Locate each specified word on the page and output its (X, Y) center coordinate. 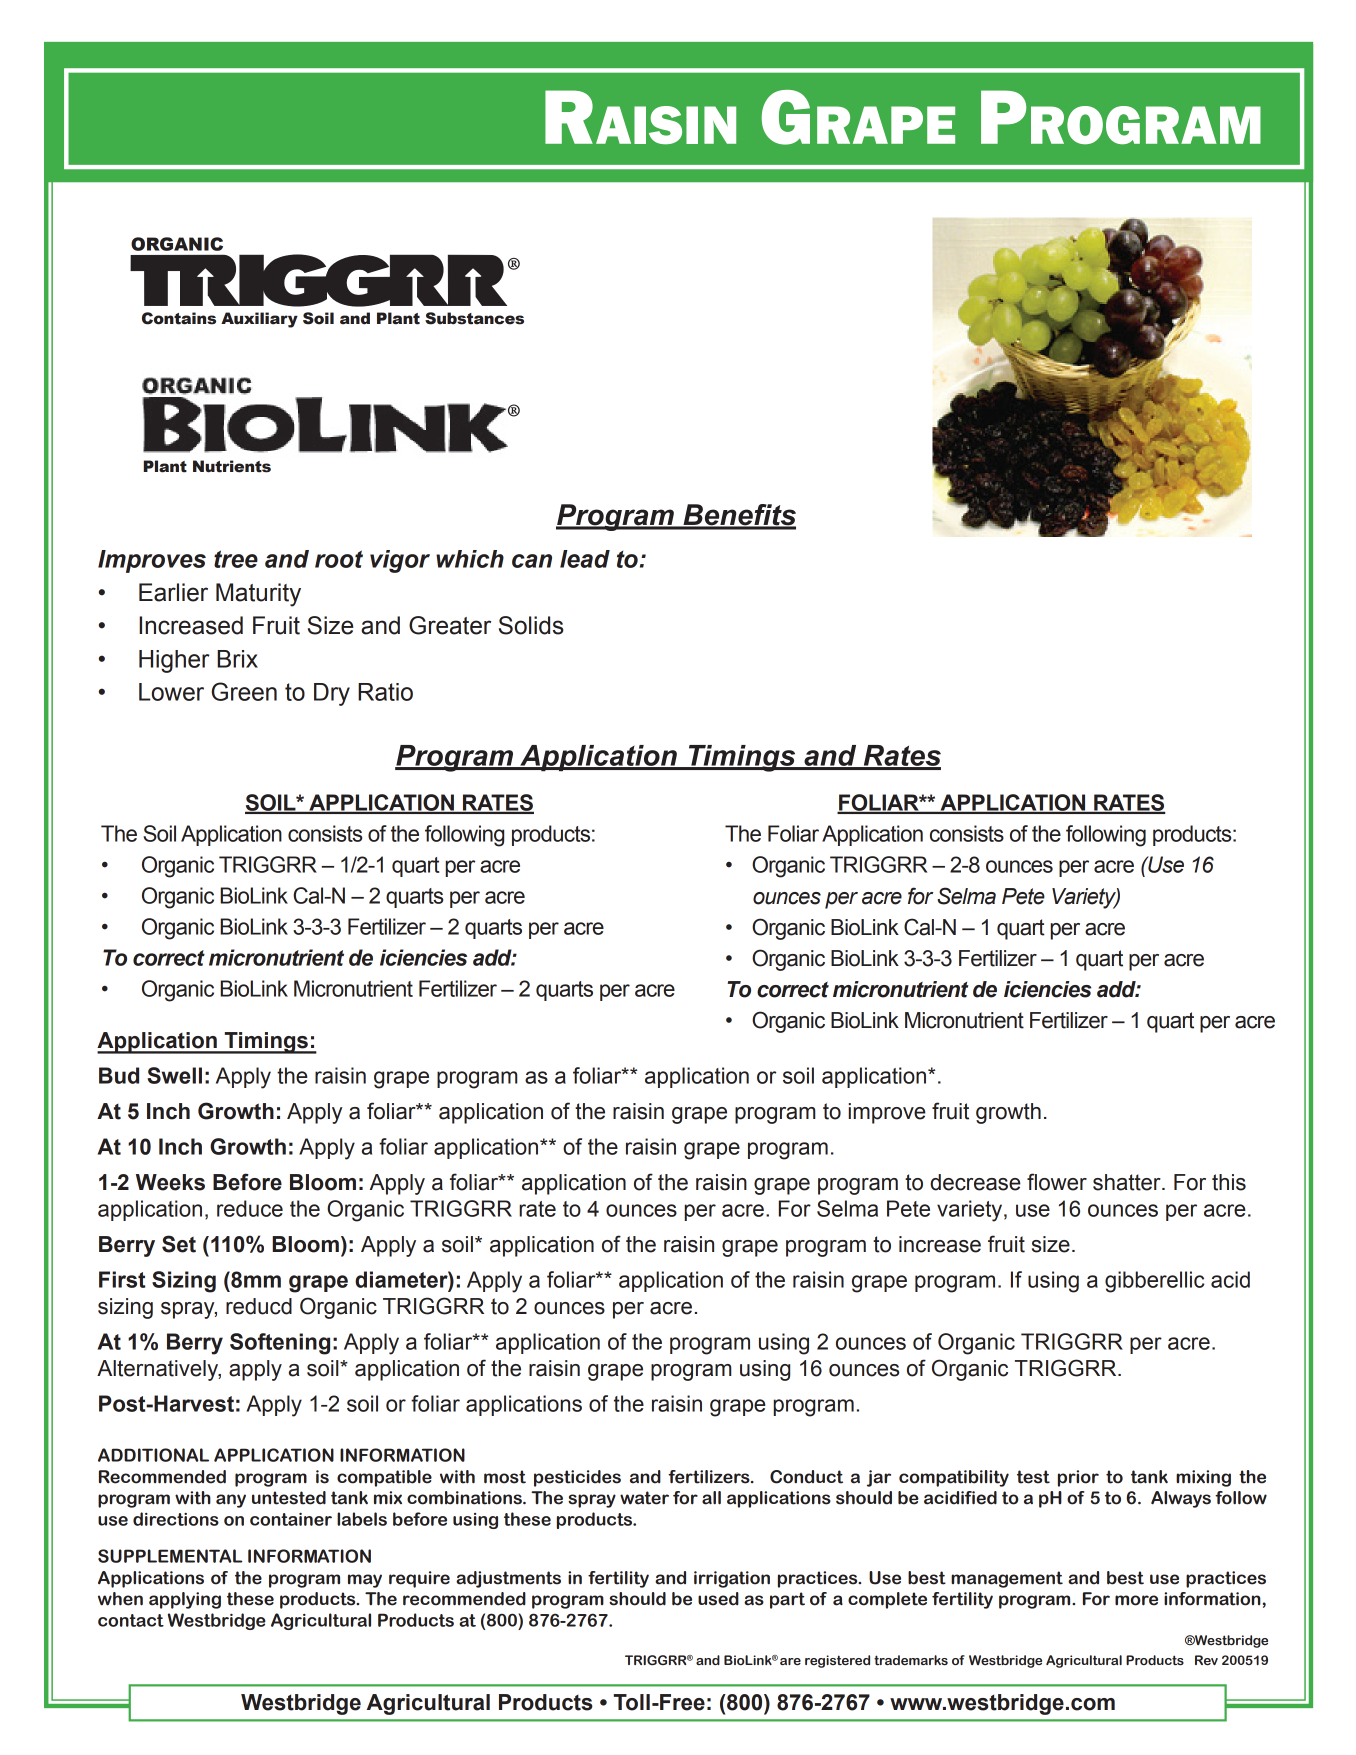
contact (131, 1620)
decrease (975, 1182)
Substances (474, 318)
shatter (1128, 1182)
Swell (174, 1075)
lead (585, 559)
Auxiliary (259, 320)
